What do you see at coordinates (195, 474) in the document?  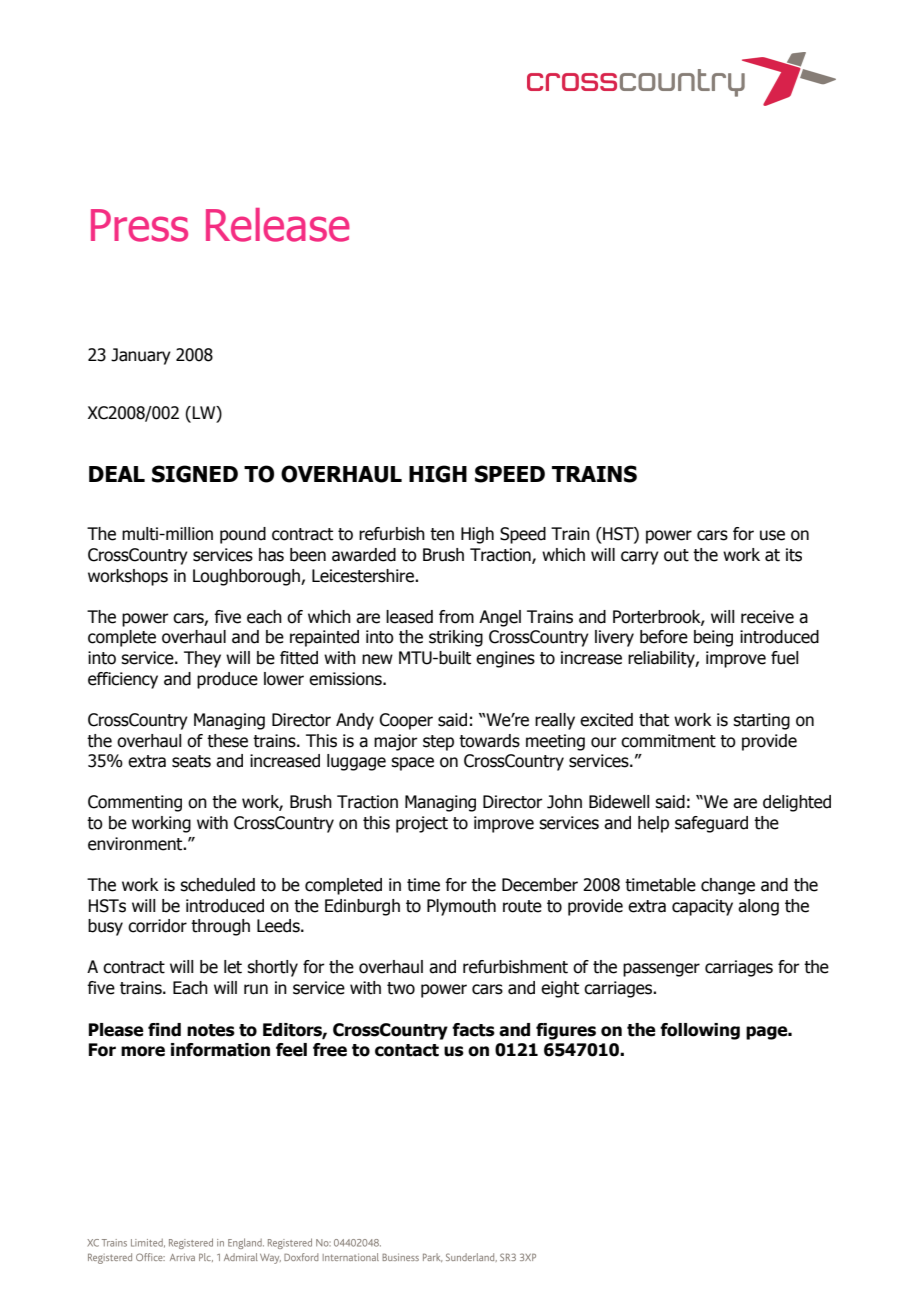 I see `SIGNED` at bounding box center [195, 474].
